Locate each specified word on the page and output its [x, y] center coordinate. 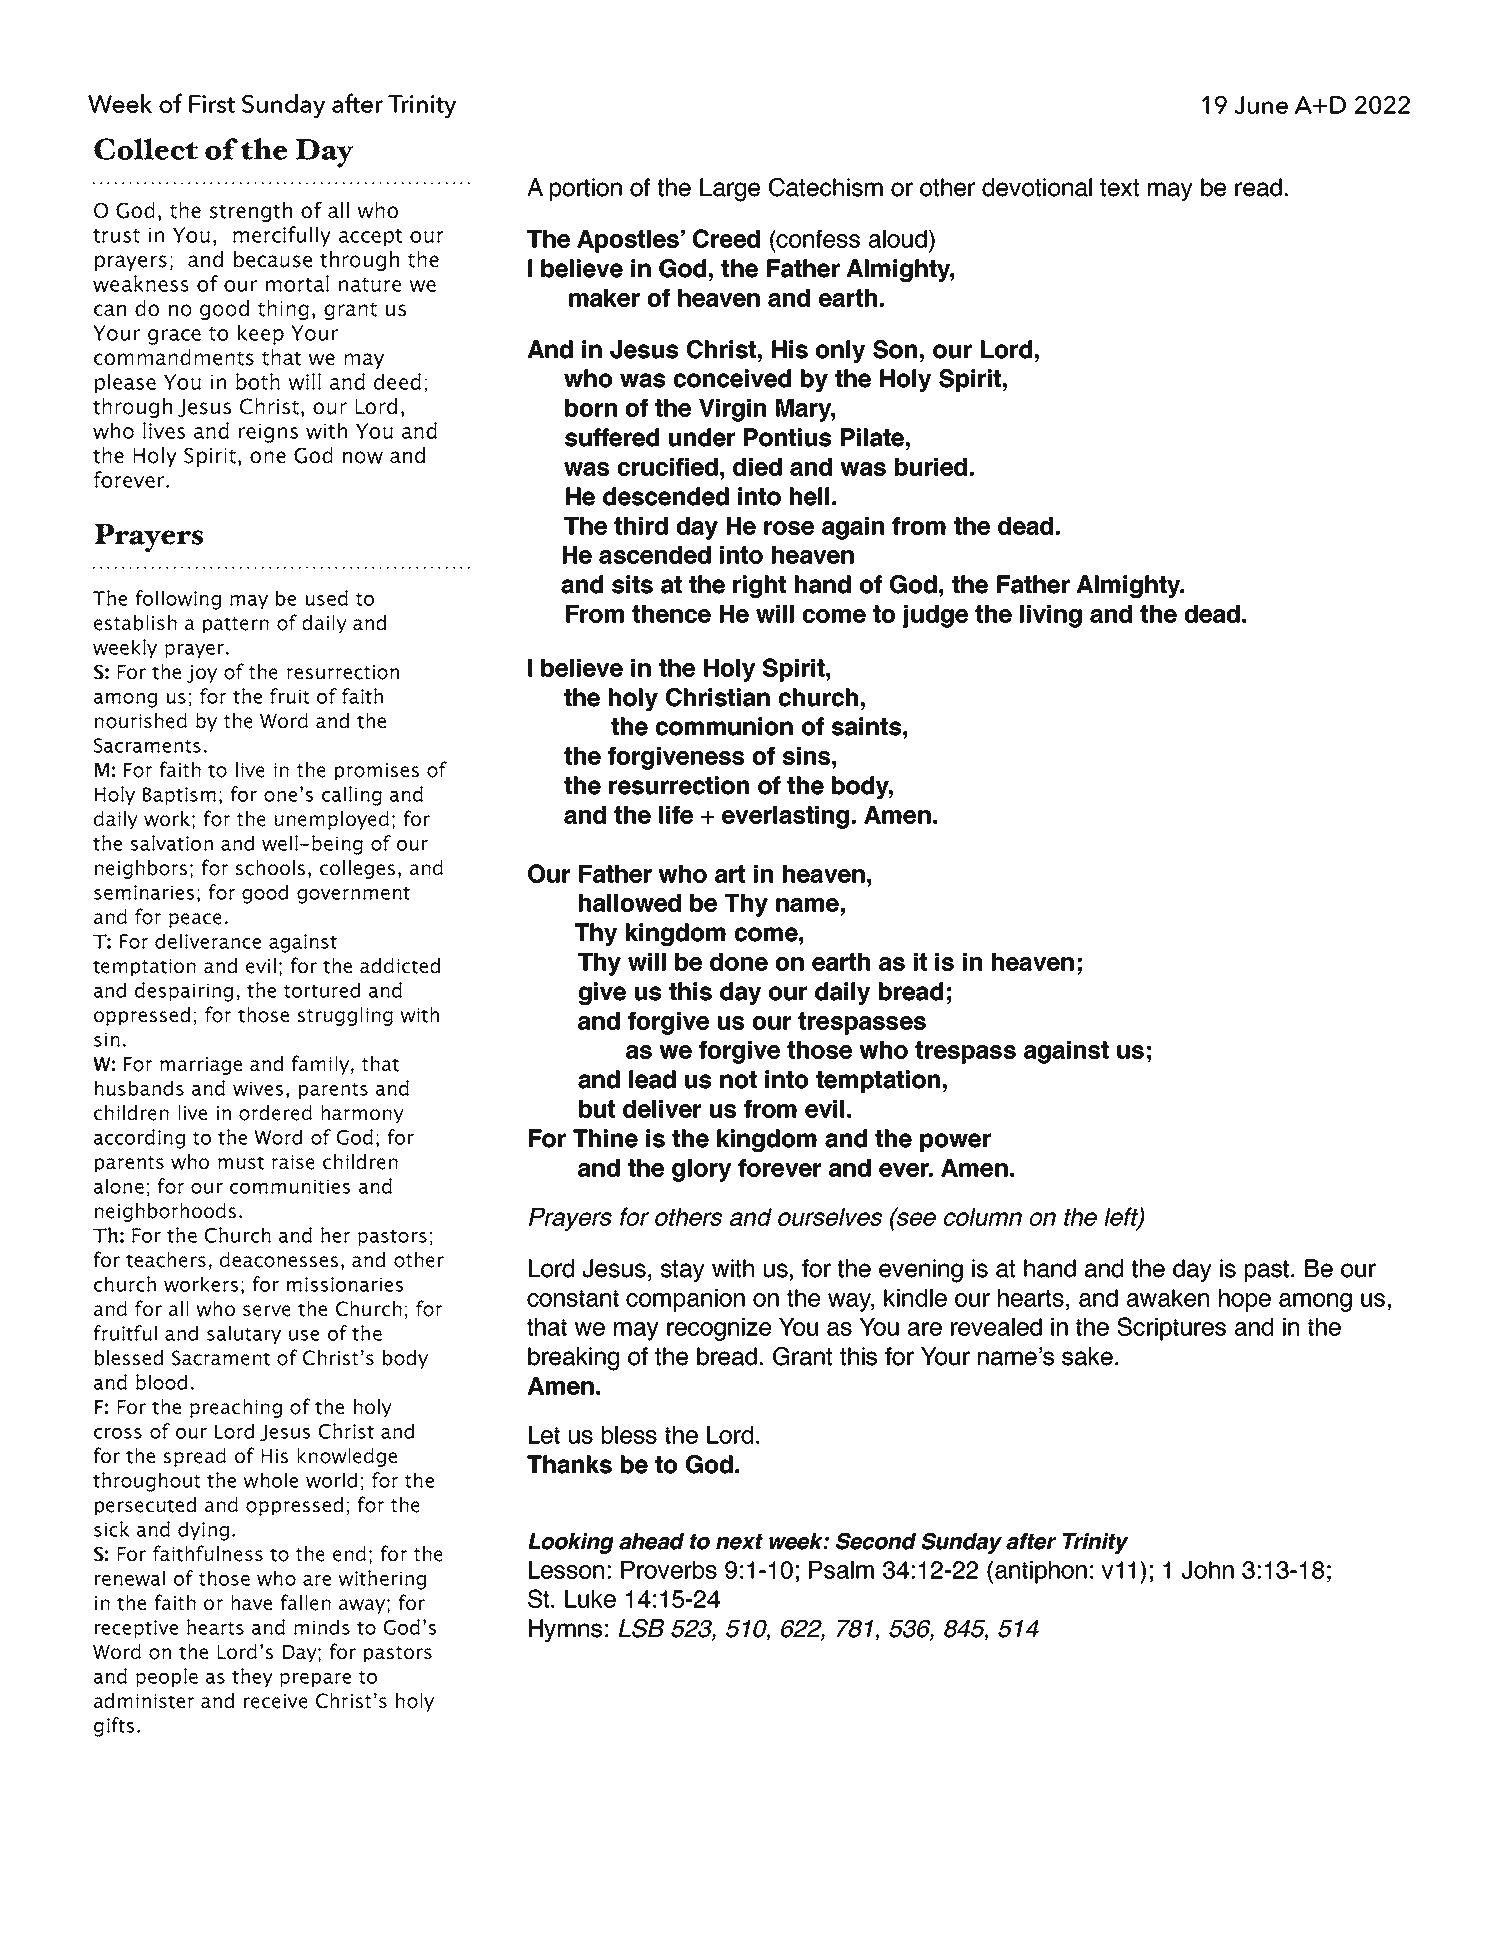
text [1119, 188]
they [252, 1677]
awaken [1168, 1298]
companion [685, 1300]
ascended [655, 555]
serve [267, 1311]
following [178, 600]
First [212, 104]
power [955, 1142]
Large [730, 190]
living [1051, 616]
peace [195, 920]
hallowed [630, 903]
